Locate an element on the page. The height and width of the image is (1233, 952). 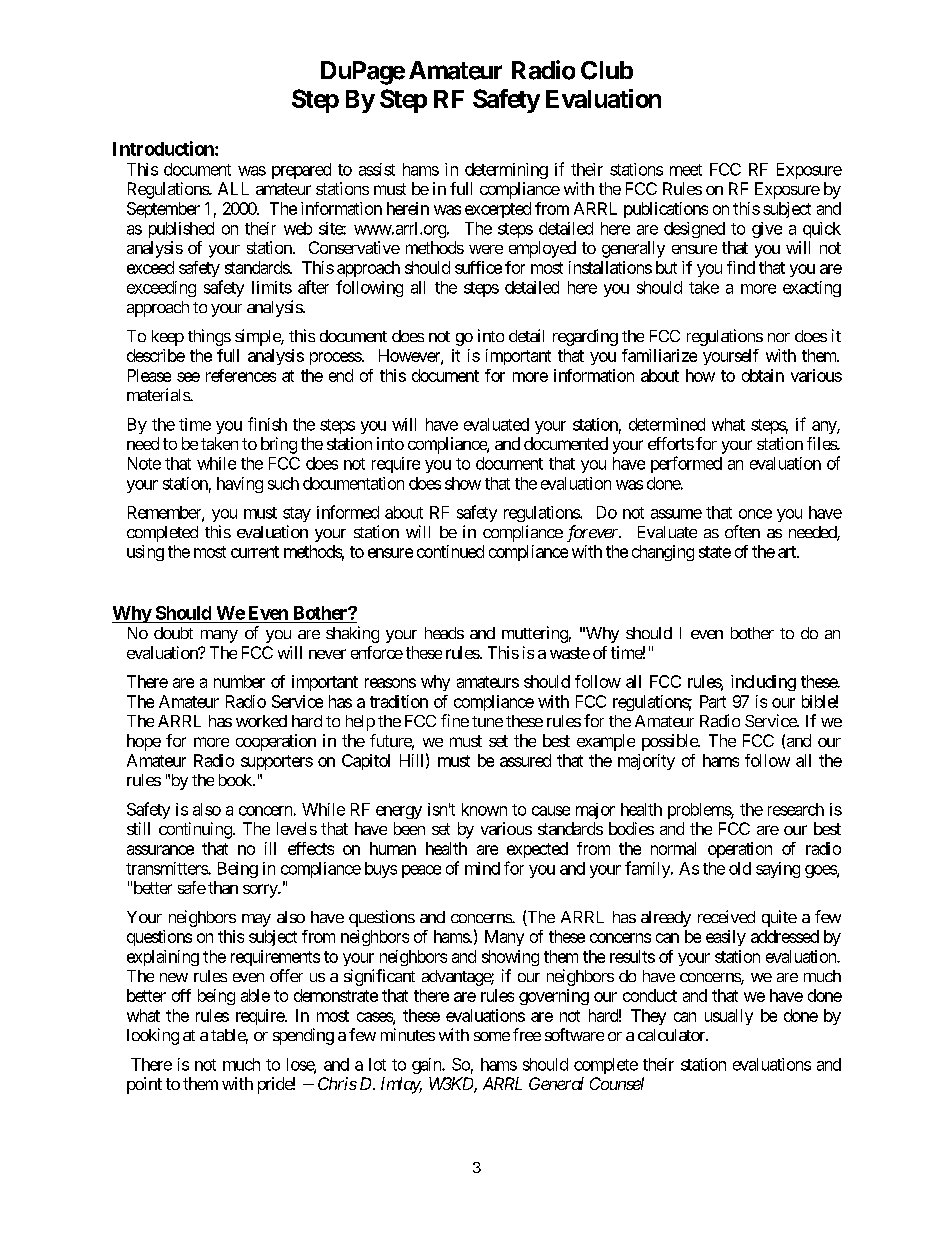
meet is located at coordinates (686, 170).
